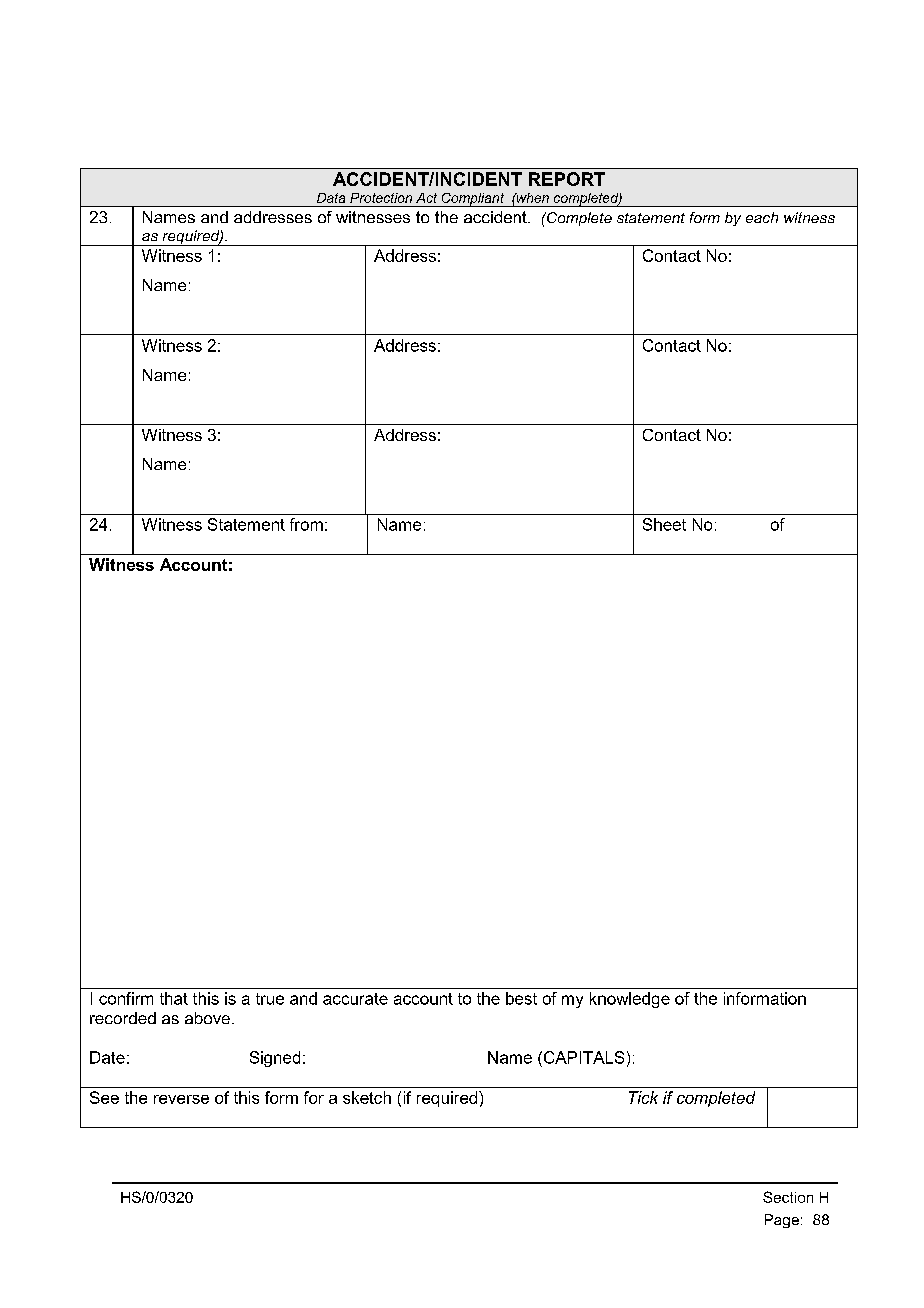 The width and height of the screenshot is (924, 1308). Describe the element at coordinates (181, 1099) in the screenshot. I see `reverse` at that location.
